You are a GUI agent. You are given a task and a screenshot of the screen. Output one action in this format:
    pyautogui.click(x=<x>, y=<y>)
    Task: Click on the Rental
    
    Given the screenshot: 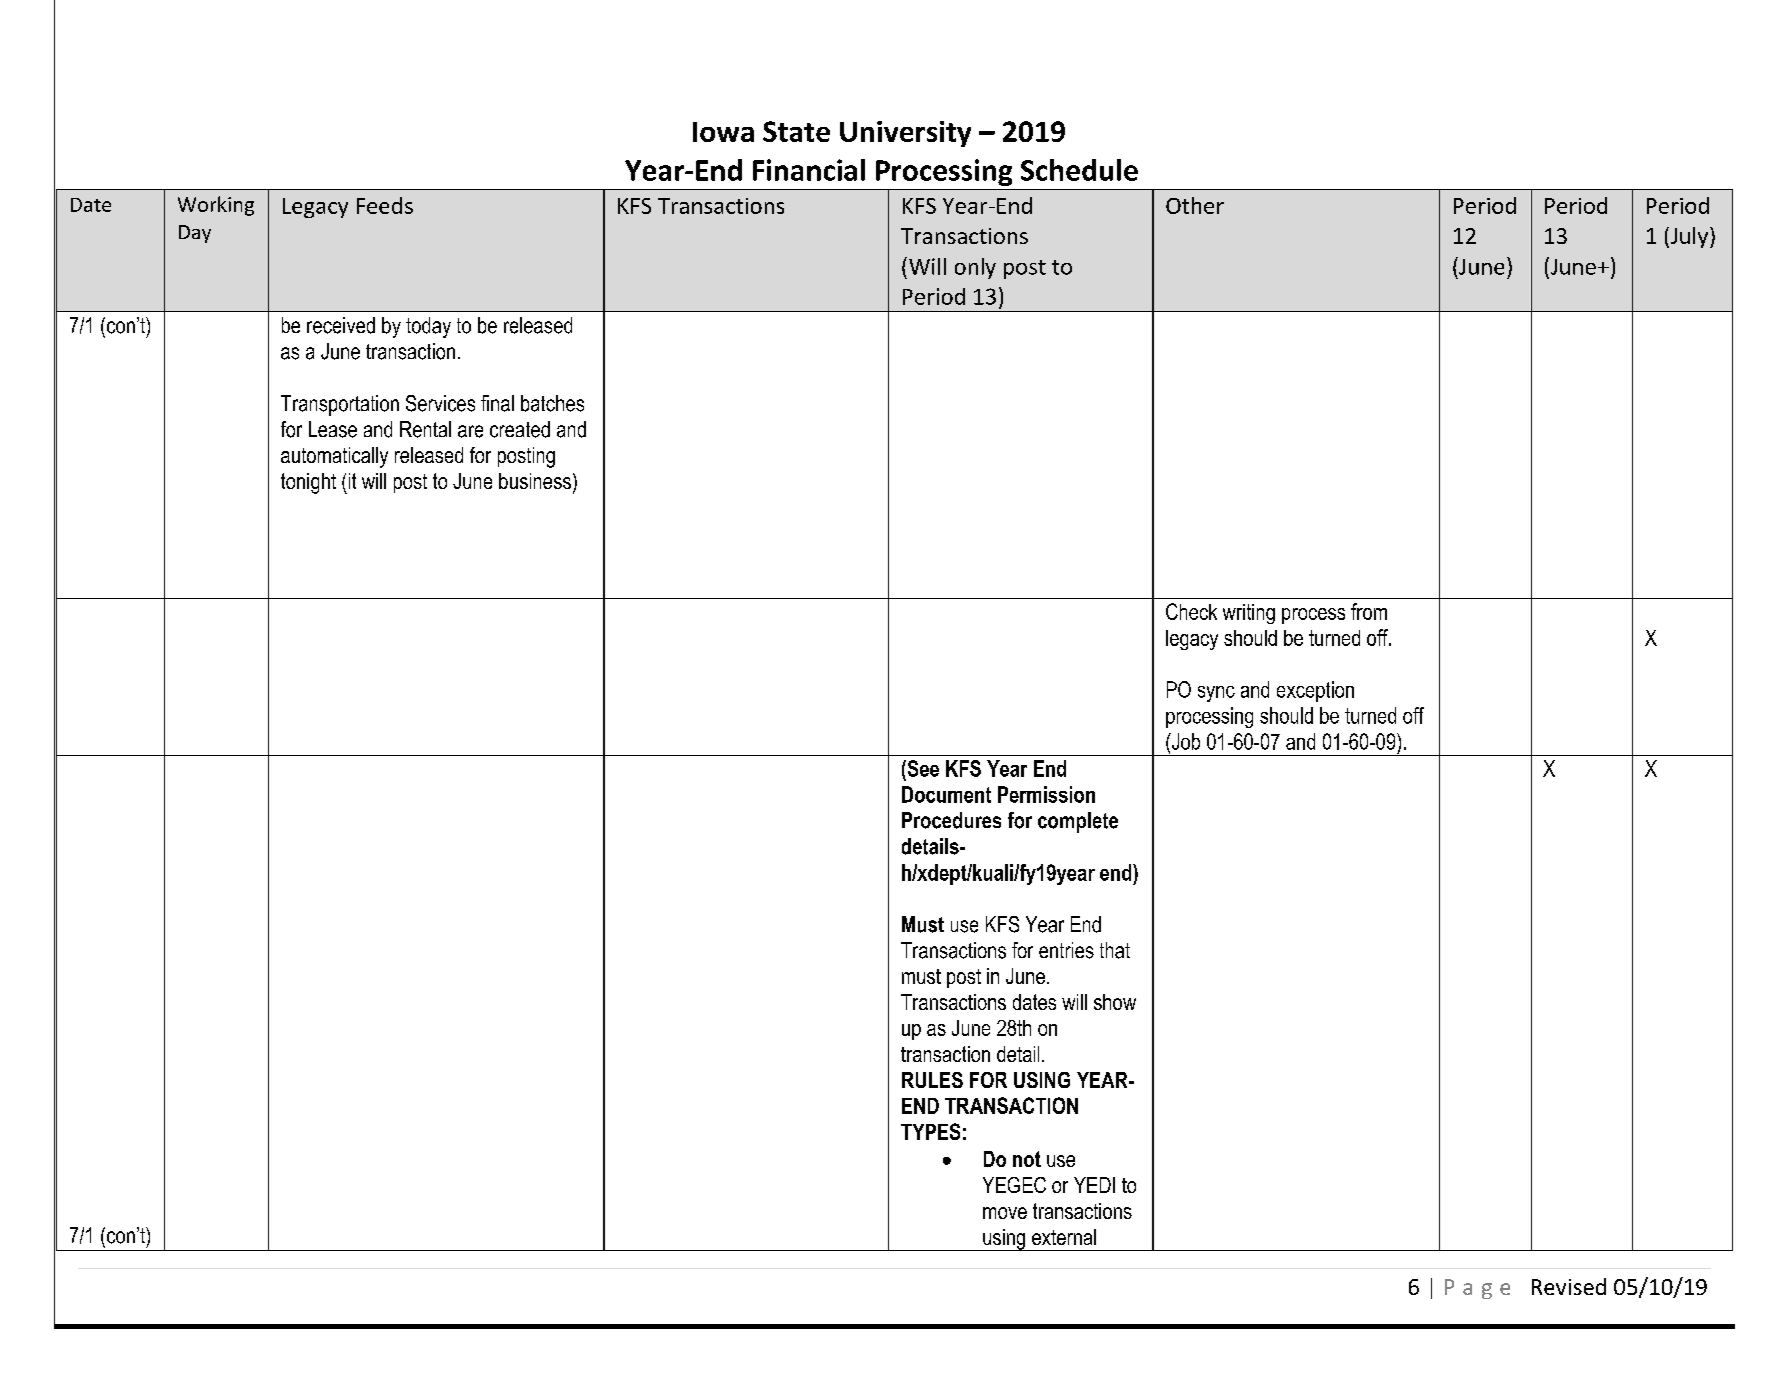 What is the action you would take?
    pyautogui.click(x=425, y=429)
